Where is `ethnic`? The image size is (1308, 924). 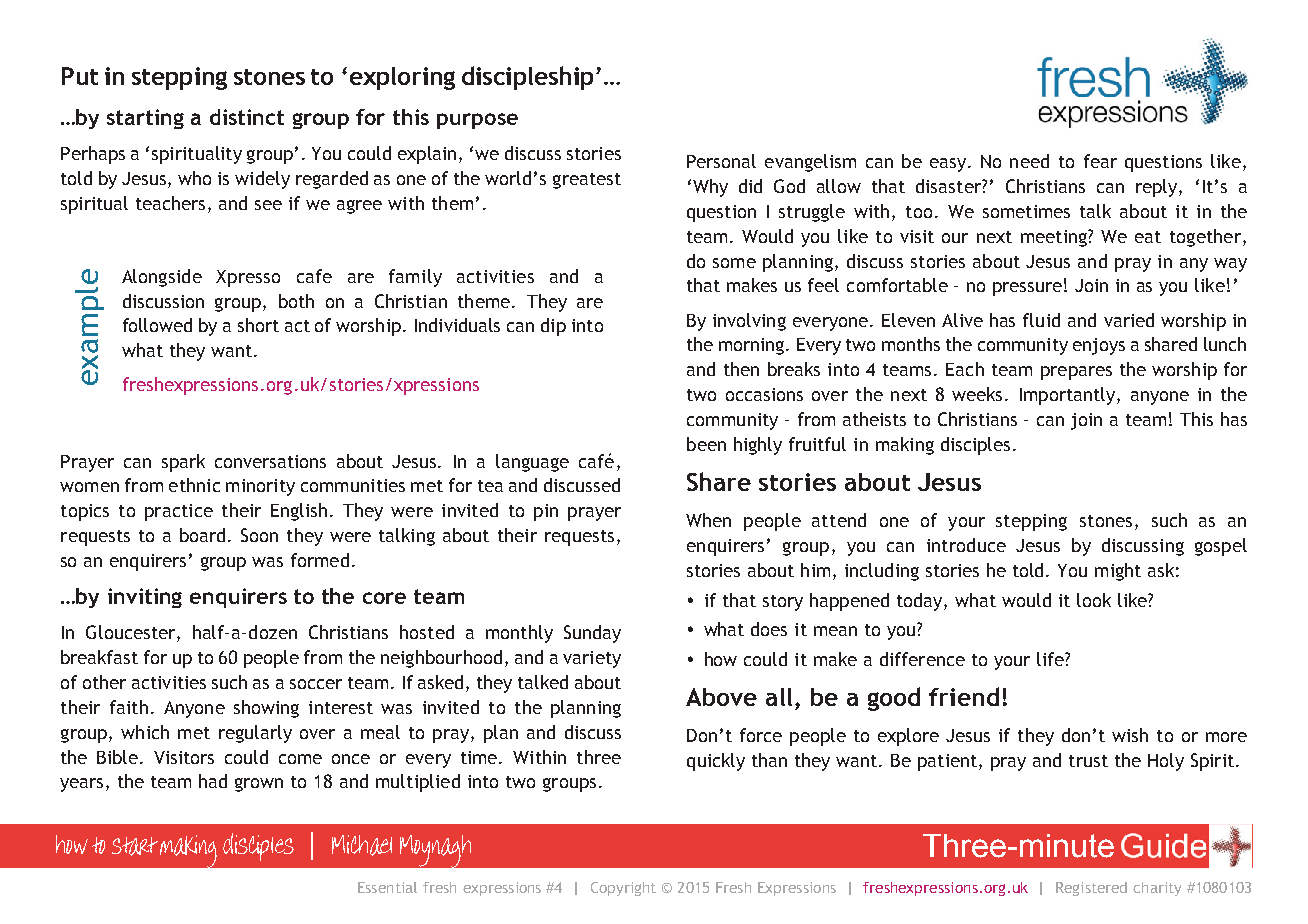 ethnic is located at coordinates (194, 485).
